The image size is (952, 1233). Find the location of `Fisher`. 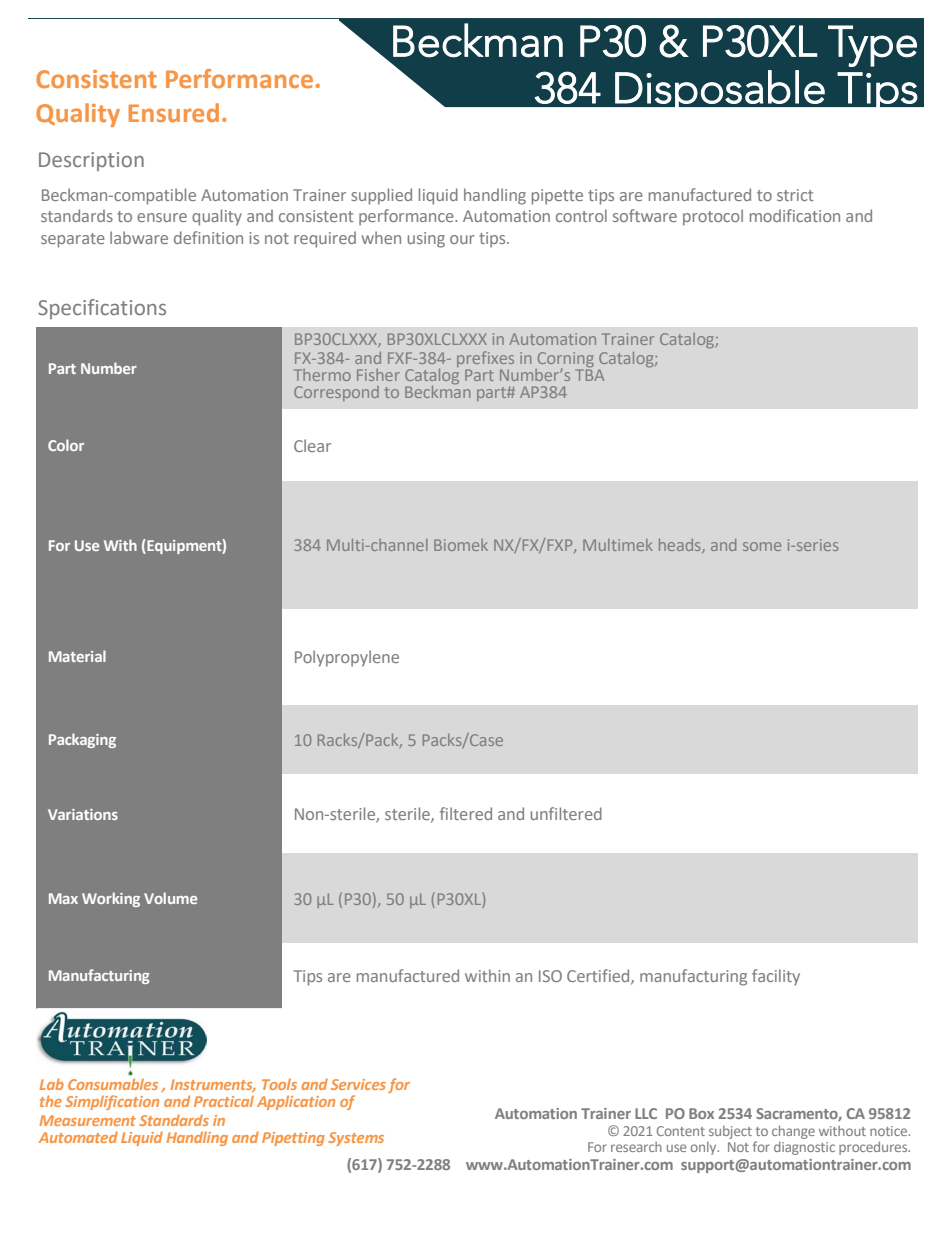

Fisher is located at coordinates (378, 375).
